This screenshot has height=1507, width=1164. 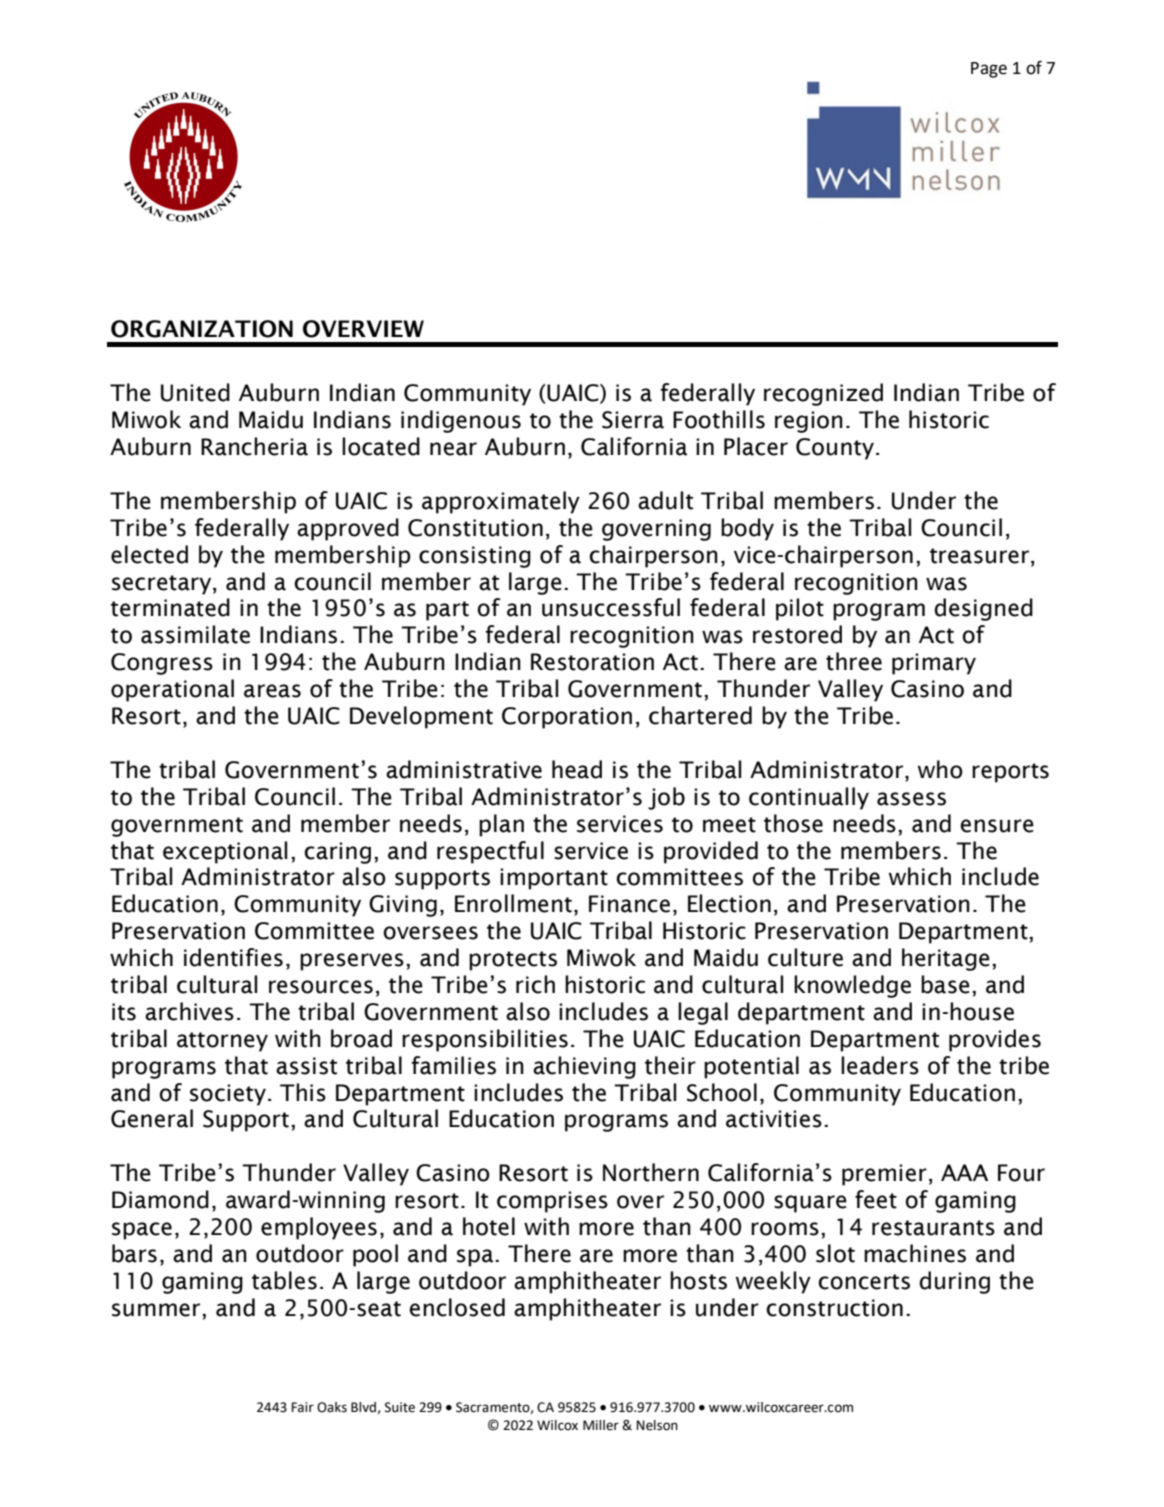 What do you see at coordinates (461, 421) in the screenshot?
I see `indigenous` at bounding box center [461, 421].
